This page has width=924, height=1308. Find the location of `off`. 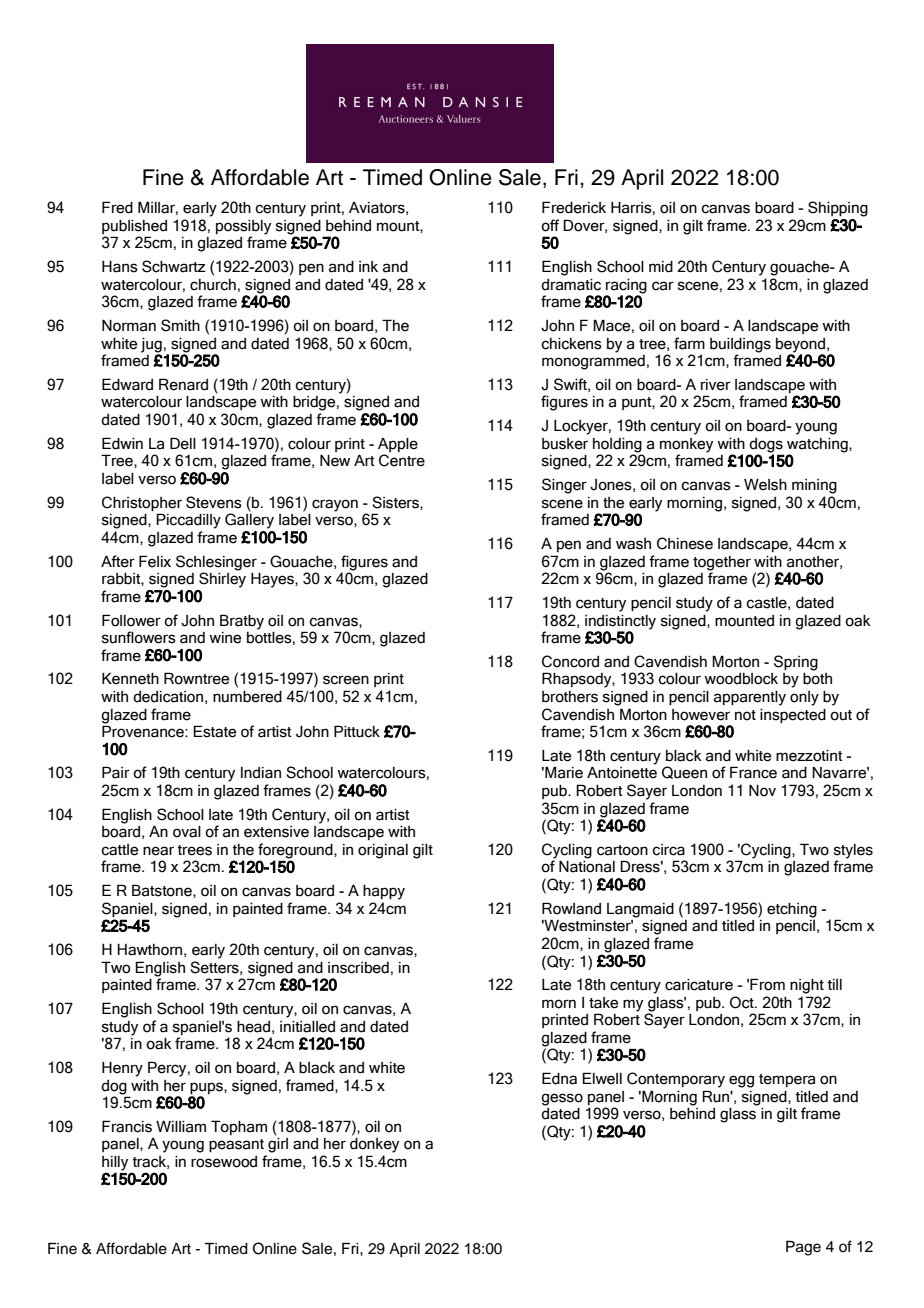

off is located at coordinates (550, 225).
